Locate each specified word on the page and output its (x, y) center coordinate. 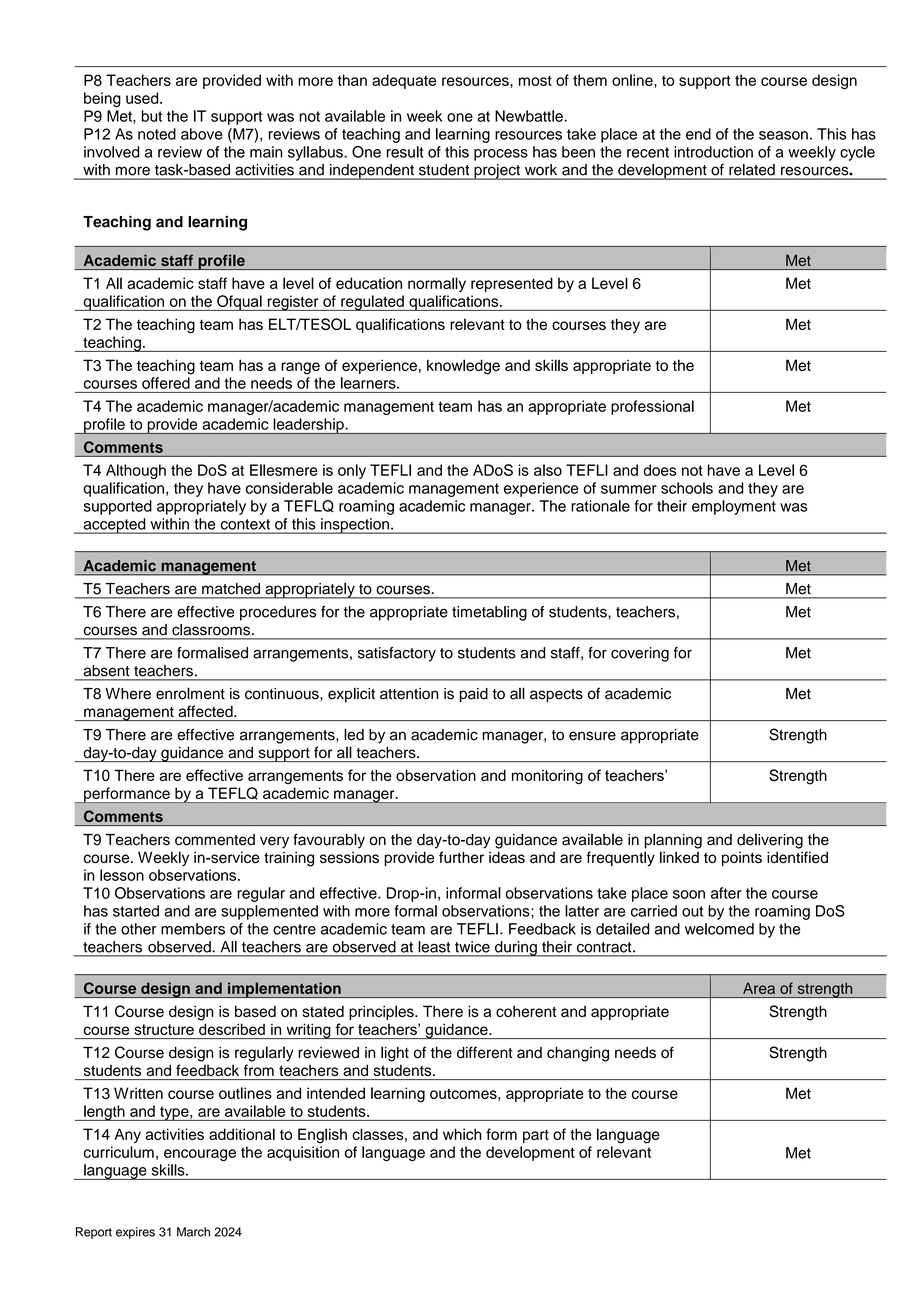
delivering (770, 841)
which (462, 1134)
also (548, 470)
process (501, 155)
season (783, 135)
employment (734, 507)
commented (215, 840)
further (461, 857)
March (193, 1232)
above (202, 134)
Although (136, 471)
